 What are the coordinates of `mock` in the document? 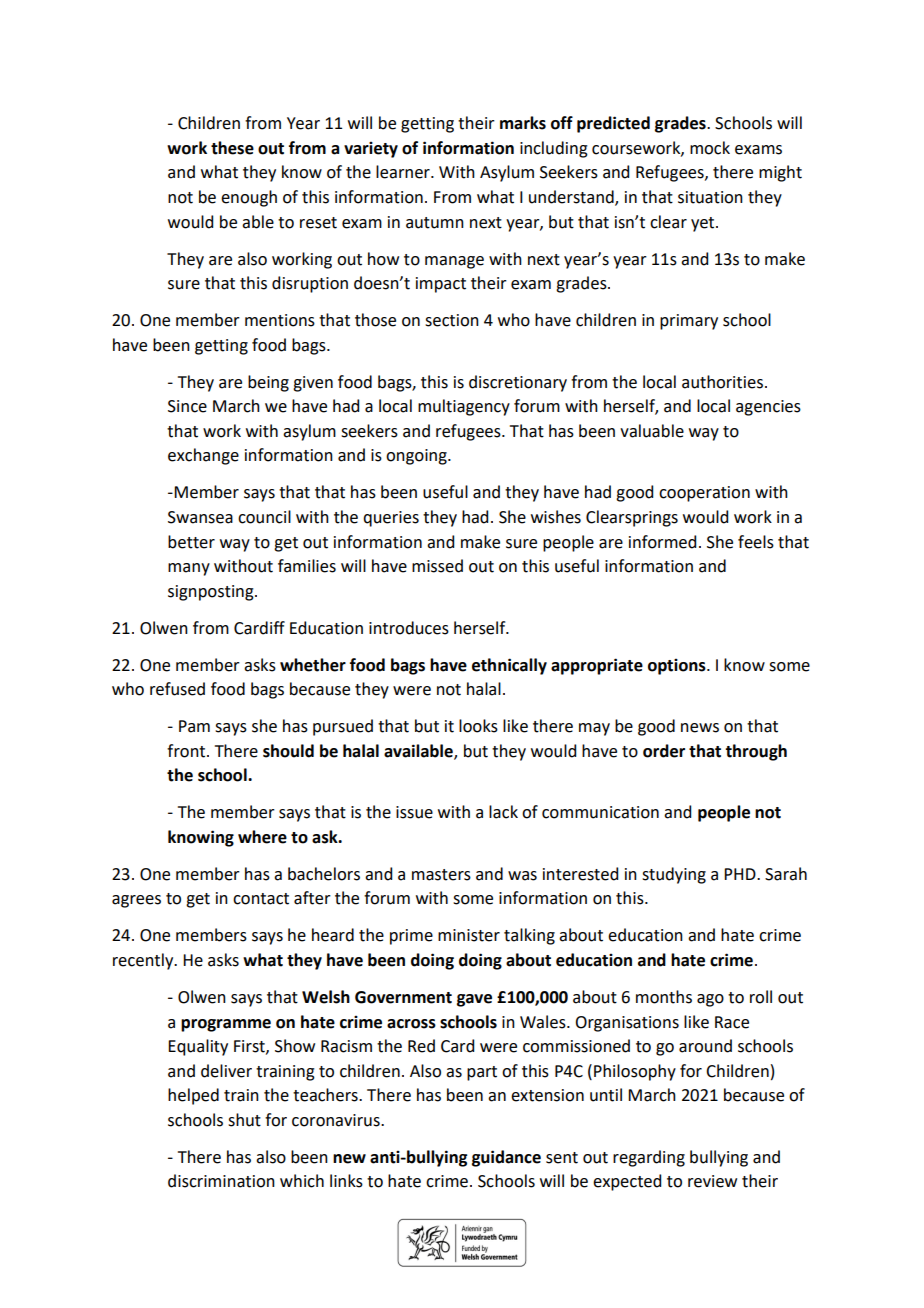 It's located at (710, 148).
